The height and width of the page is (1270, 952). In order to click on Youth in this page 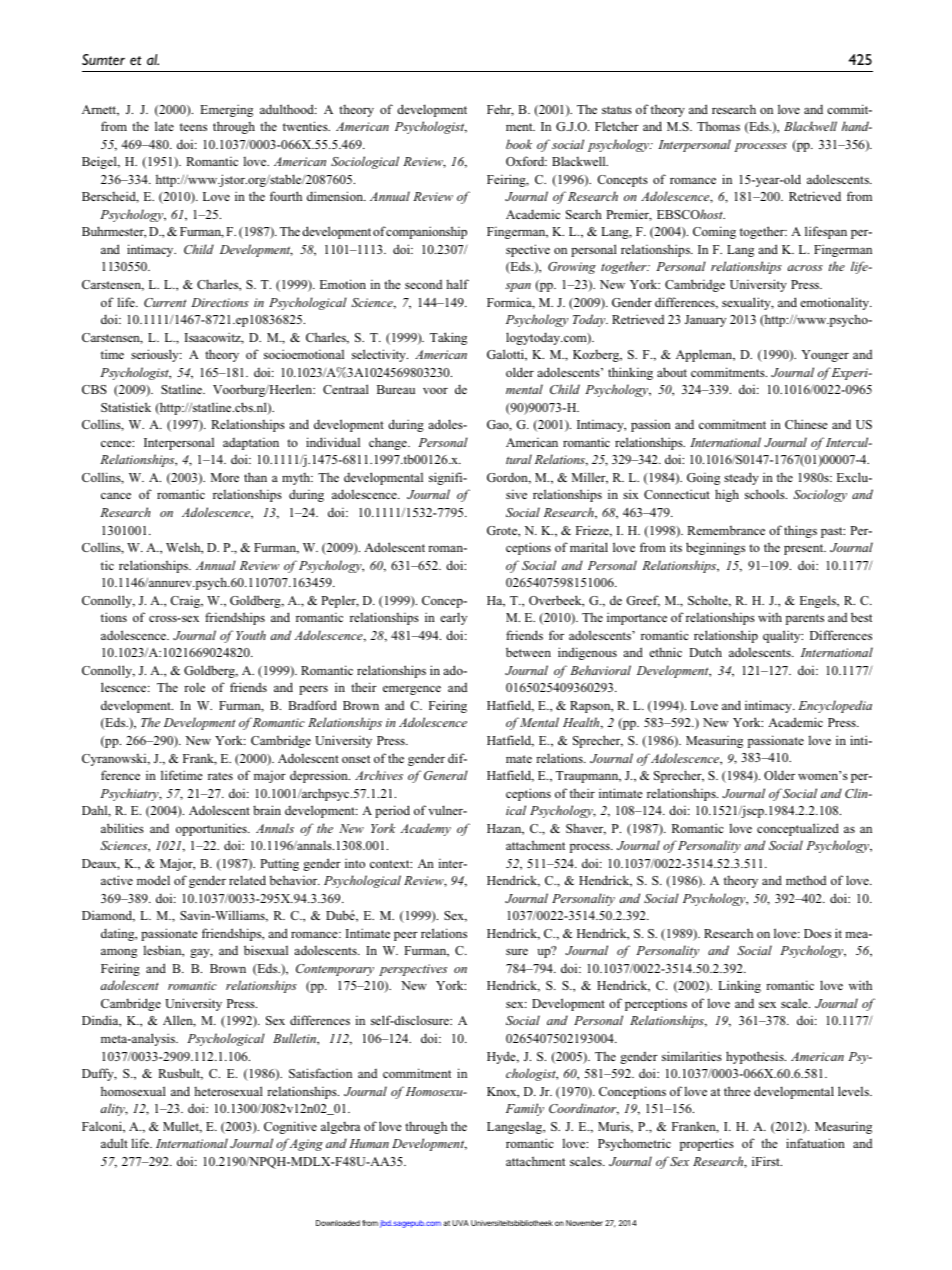, I will do `click(251, 635)`.
